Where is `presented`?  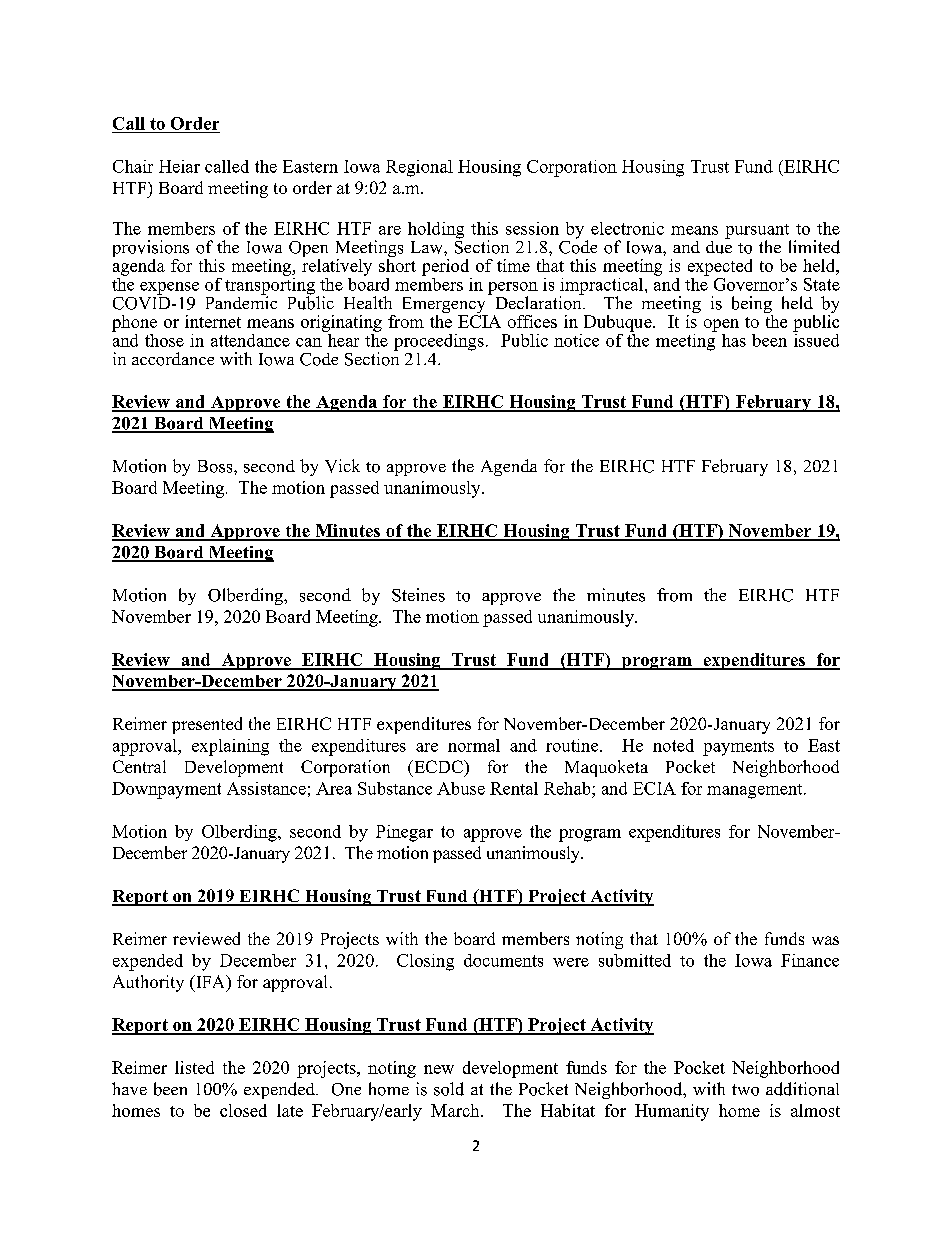
presented is located at coordinates (207, 725).
